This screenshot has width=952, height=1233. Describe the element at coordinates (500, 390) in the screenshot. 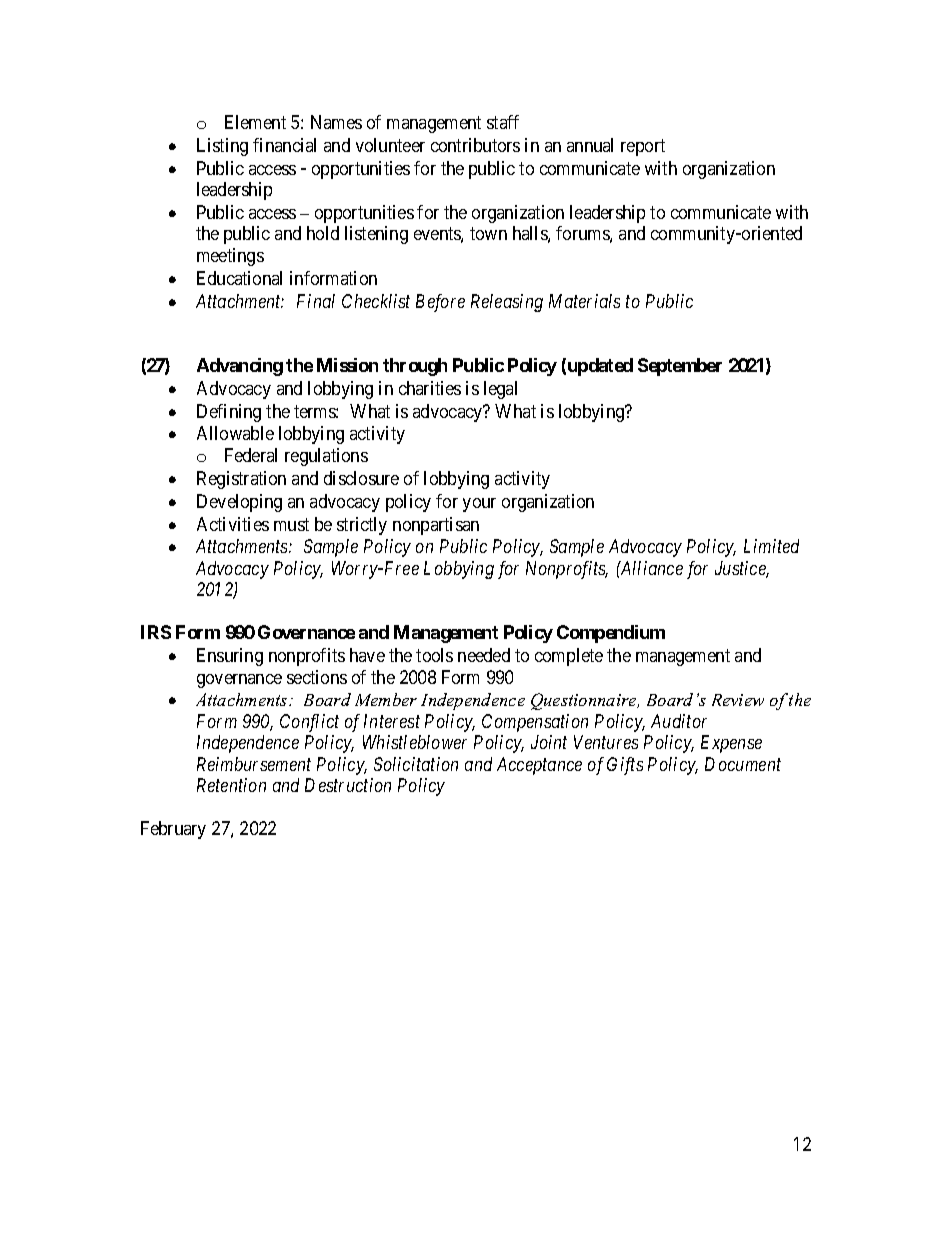

I see `legal` at that location.
